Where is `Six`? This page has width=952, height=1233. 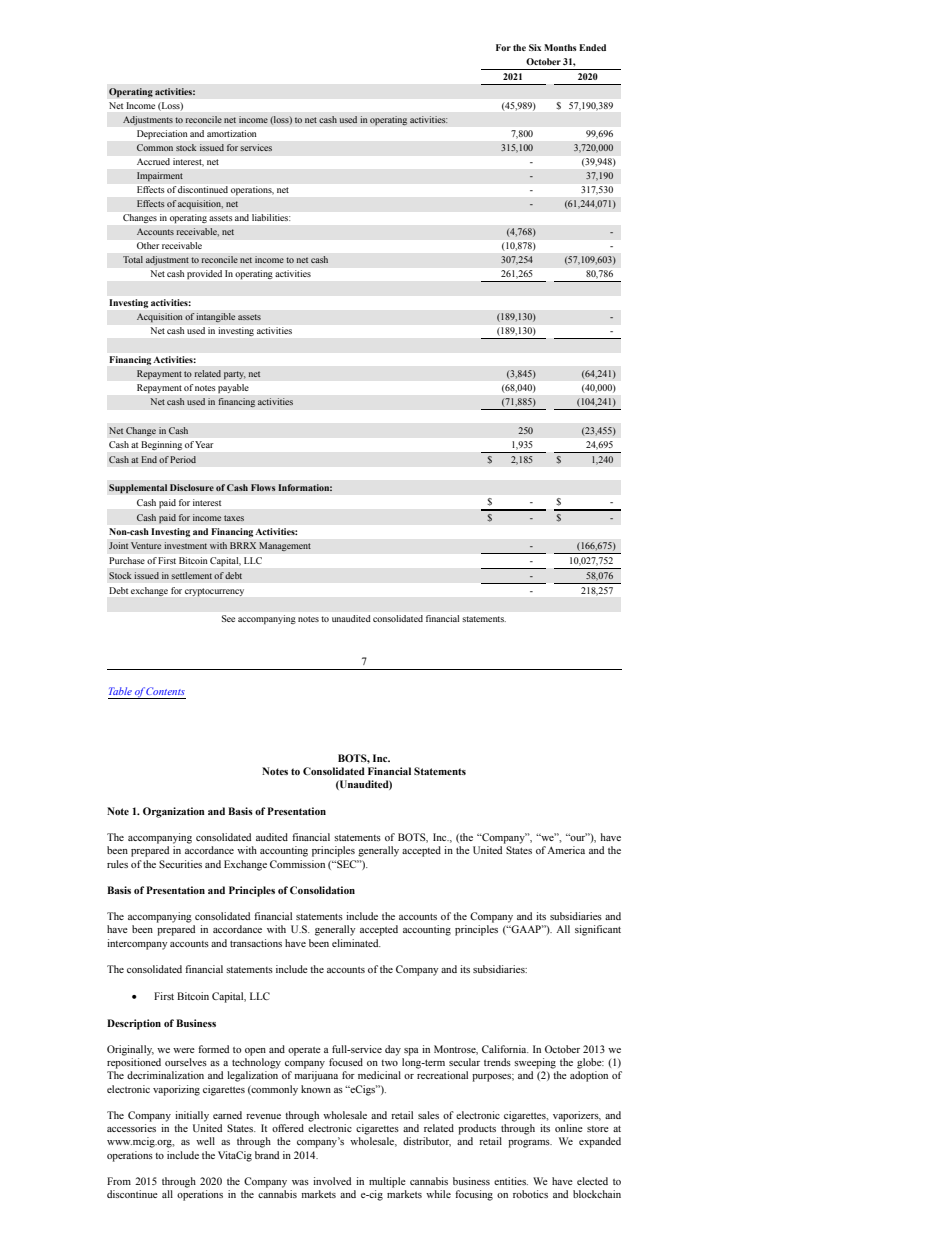 Six is located at coordinates (535, 47).
